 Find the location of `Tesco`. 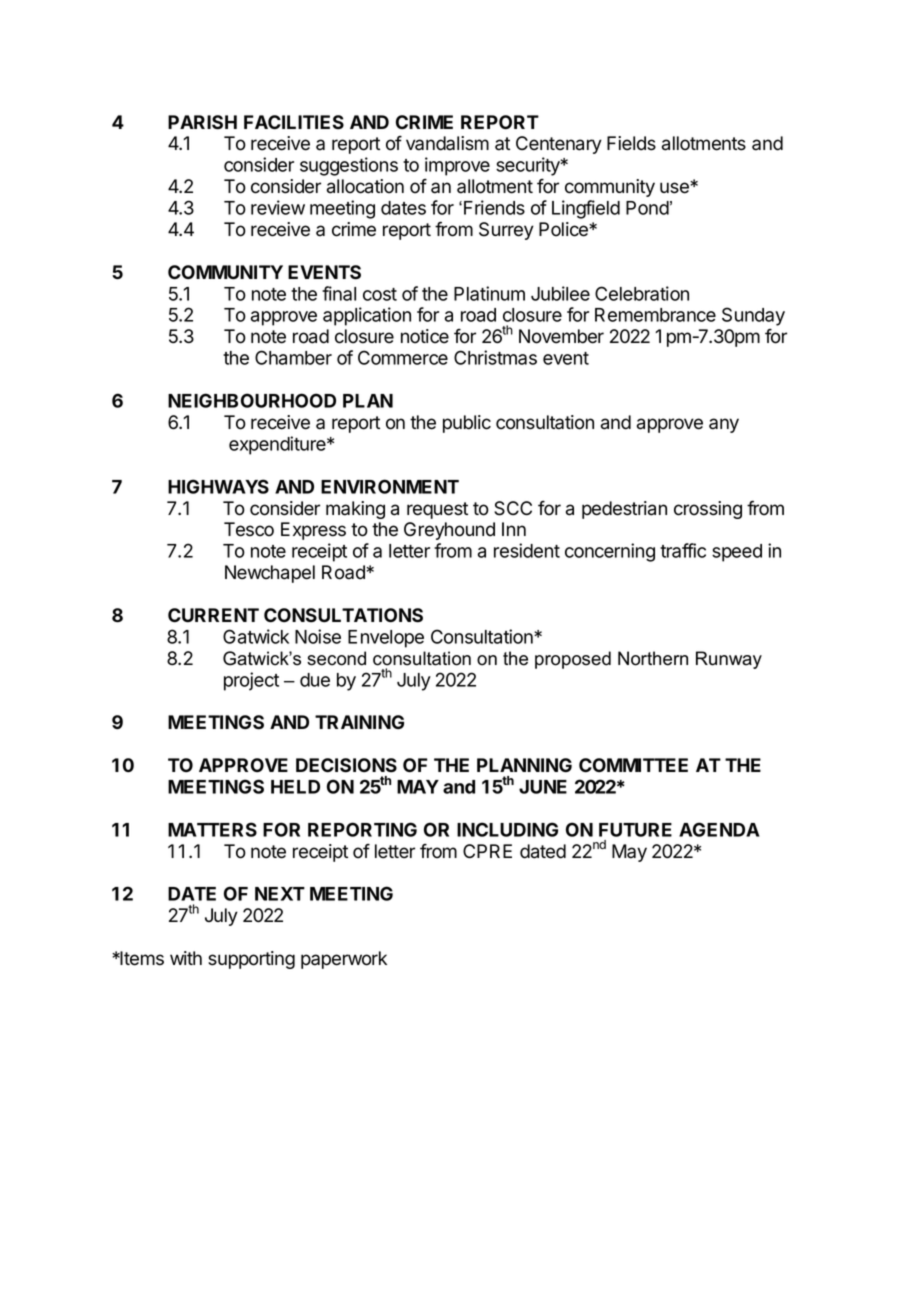

Tesco is located at coordinates (249, 529).
